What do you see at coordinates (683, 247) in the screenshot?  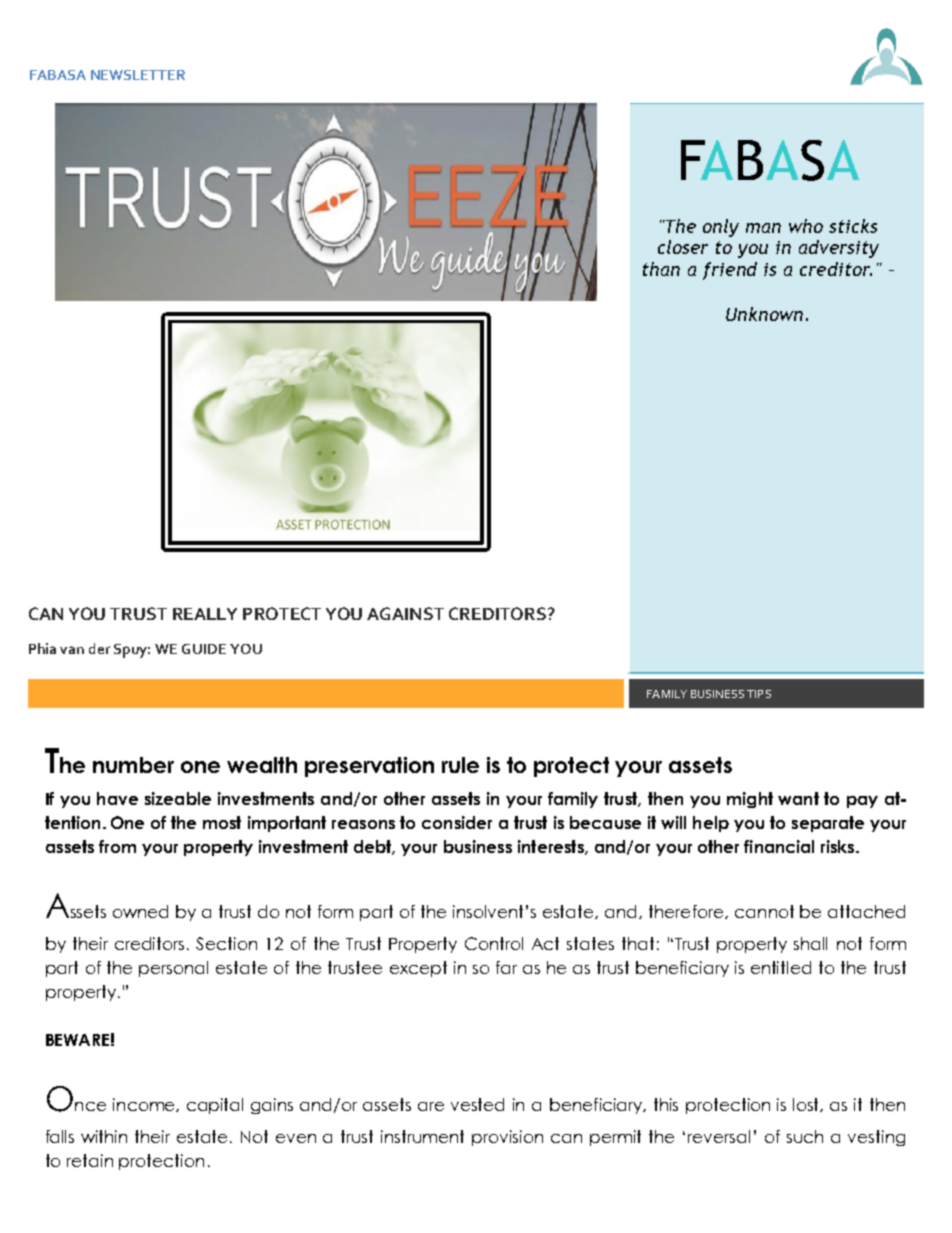 I see `closer` at bounding box center [683, 247].
